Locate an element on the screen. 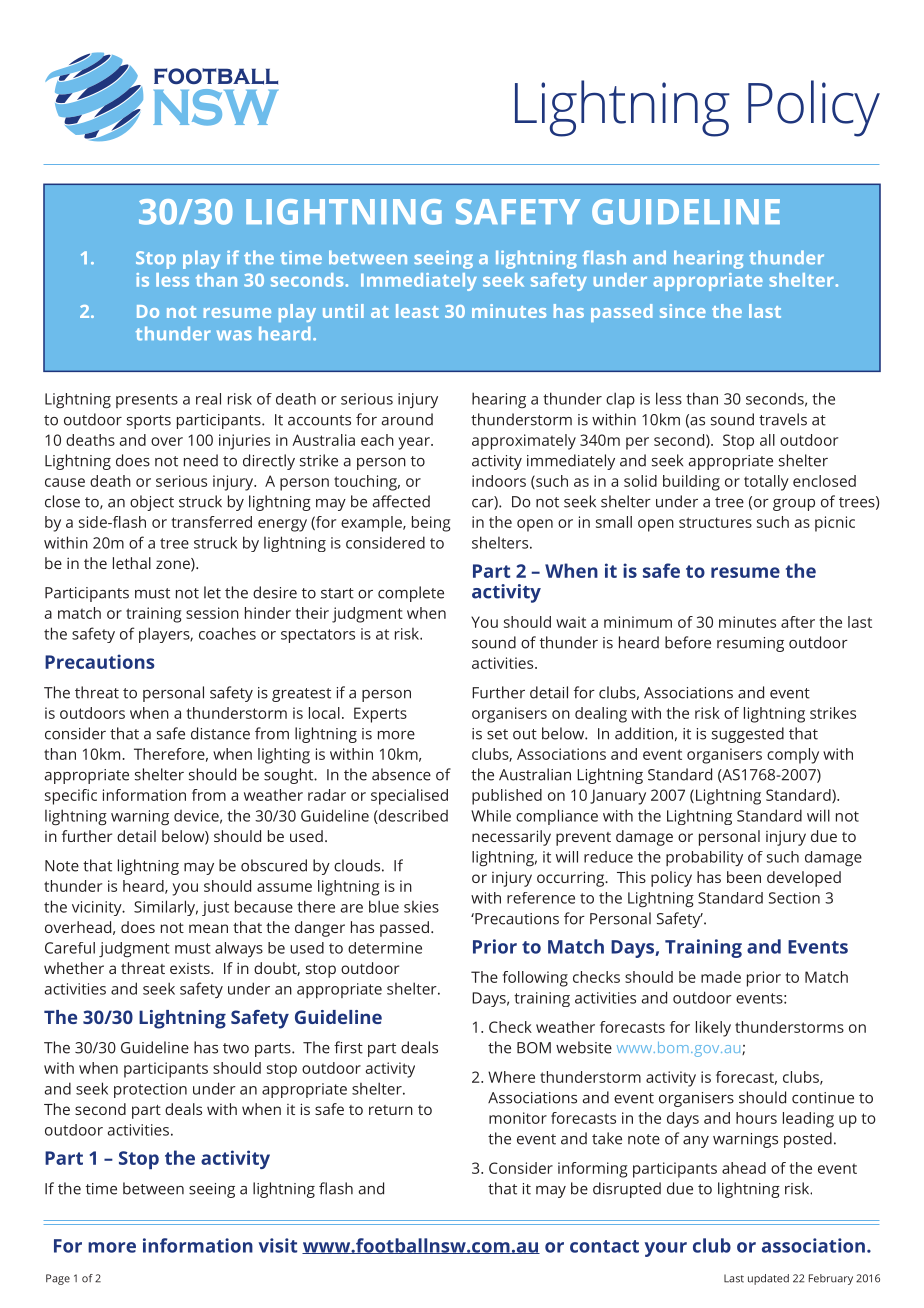  contact is located at coordinates (604, 1246).
